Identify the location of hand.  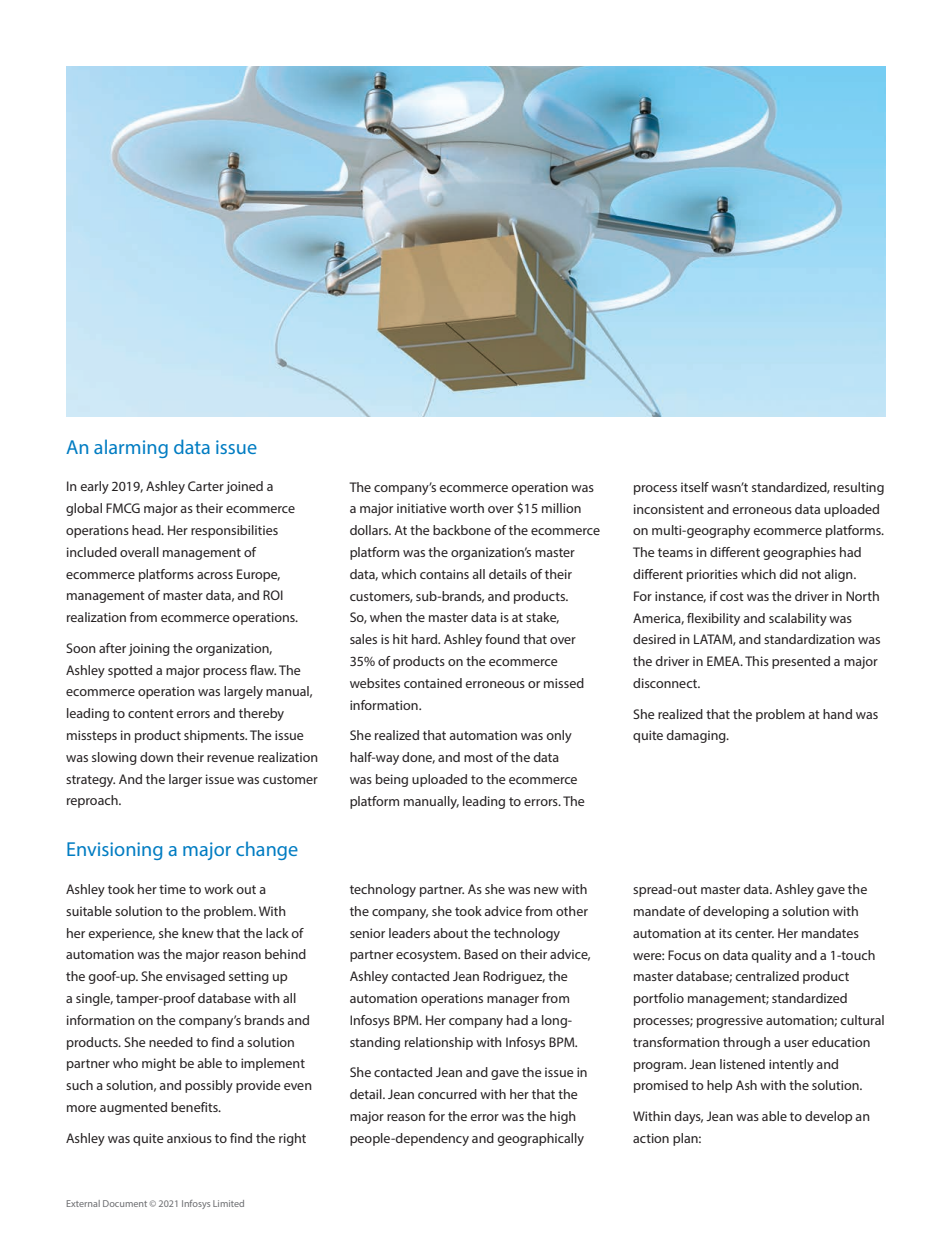
(837, 714).
